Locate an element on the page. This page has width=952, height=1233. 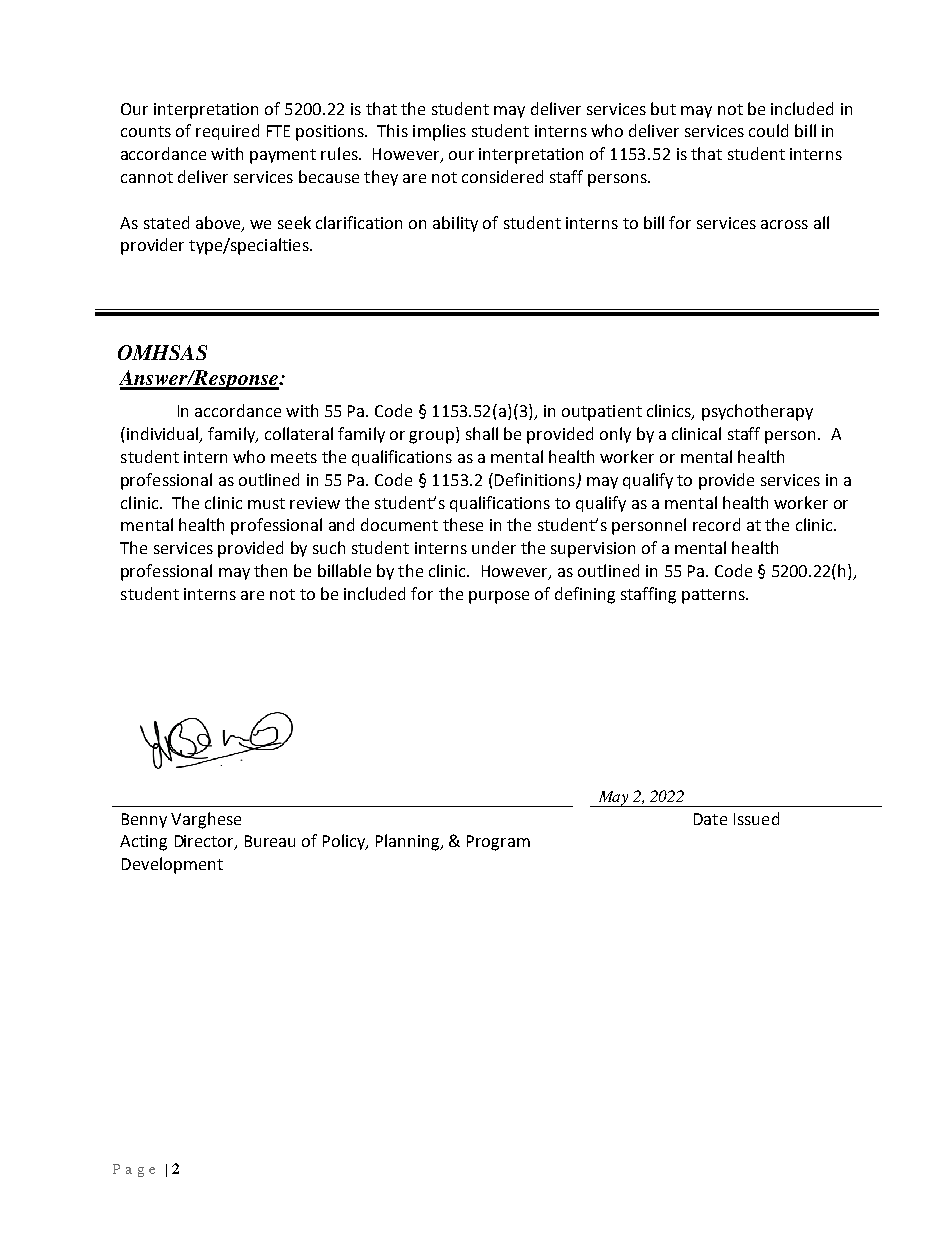
across is located at coordinates (784, 224).
